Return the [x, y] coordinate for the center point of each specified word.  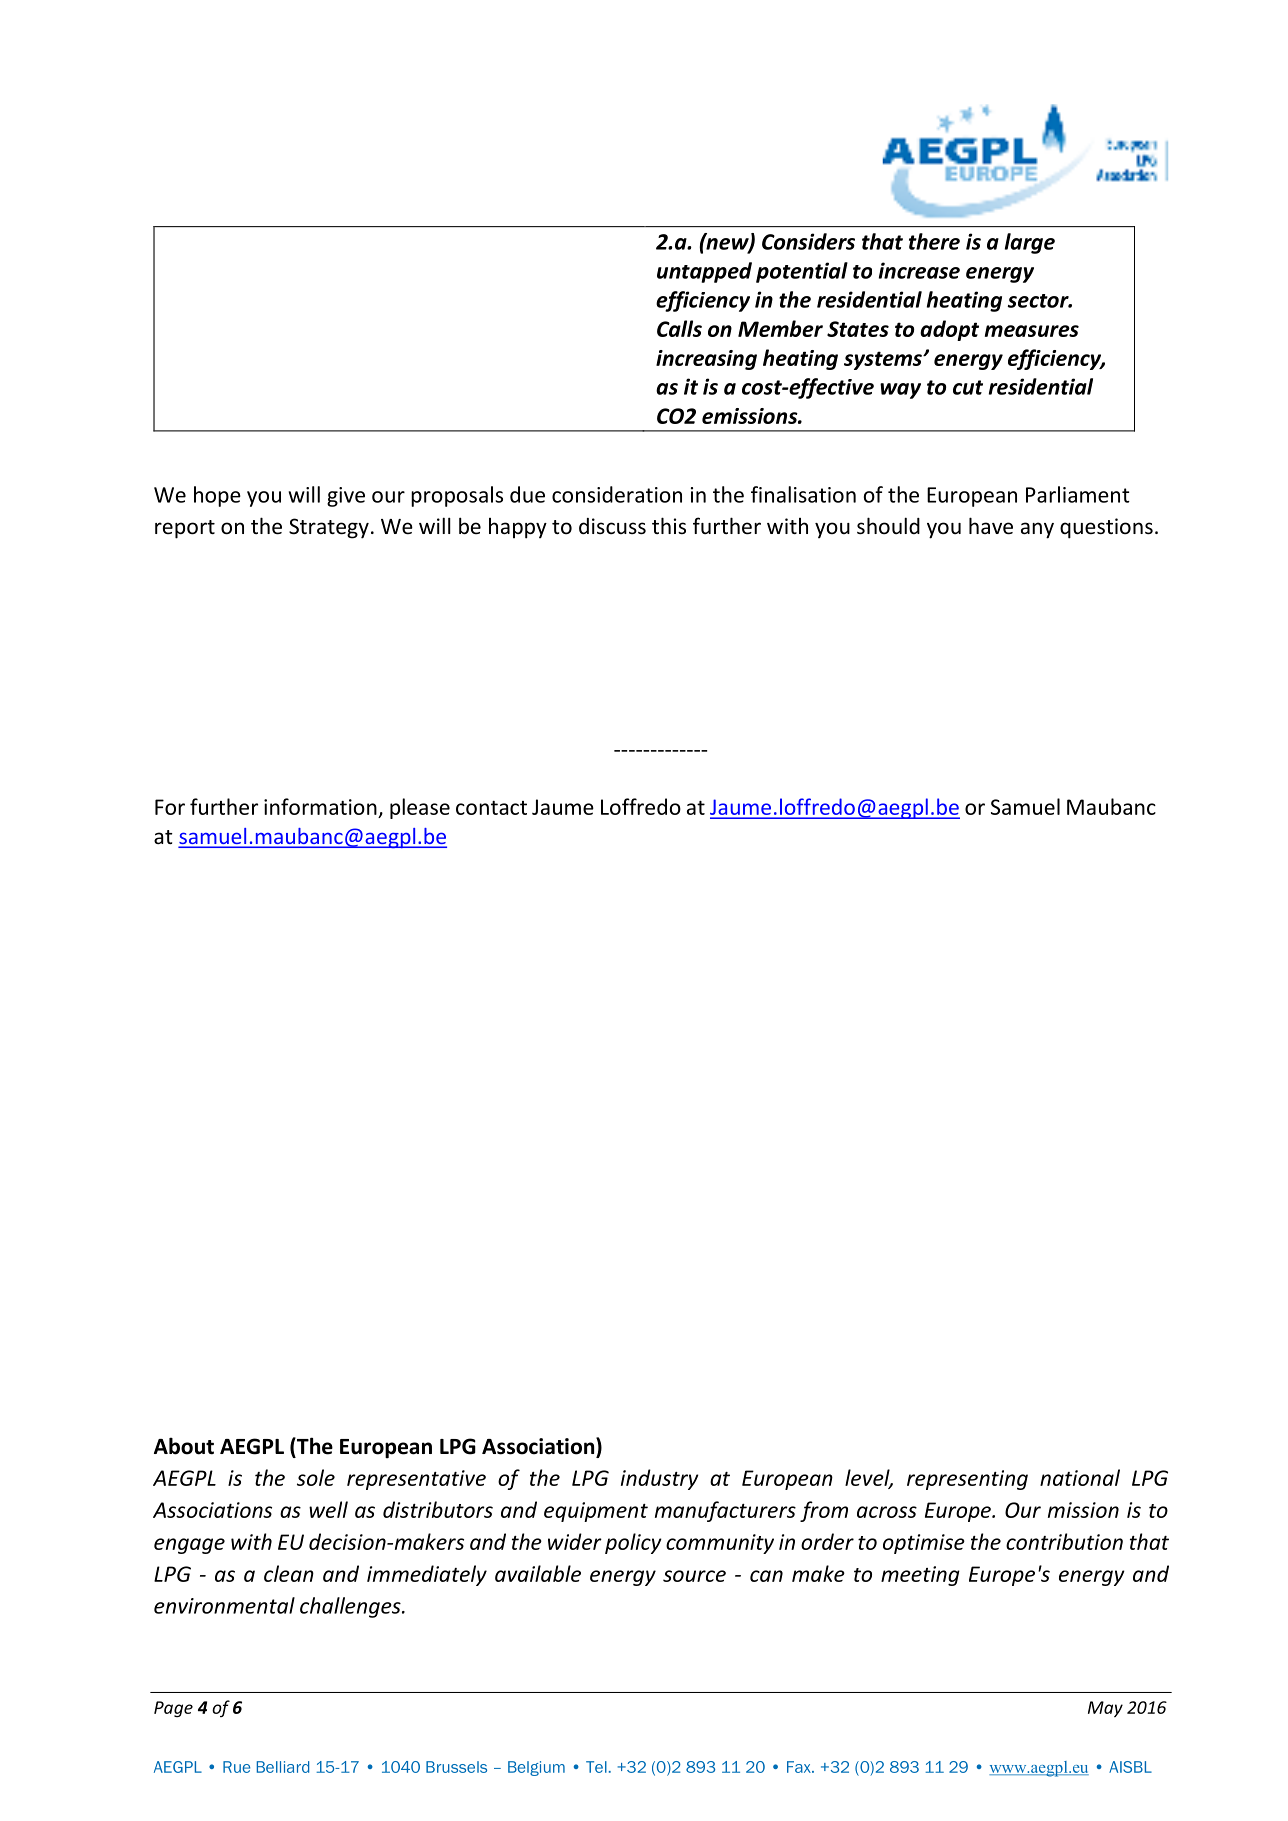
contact [491, 808]
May [1105, 1709]
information [320, 806]
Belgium [536, 1768]
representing [967, 1480]
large [1030, 243]
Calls [679, 328]
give [346, 497]
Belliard [283, 1767]
